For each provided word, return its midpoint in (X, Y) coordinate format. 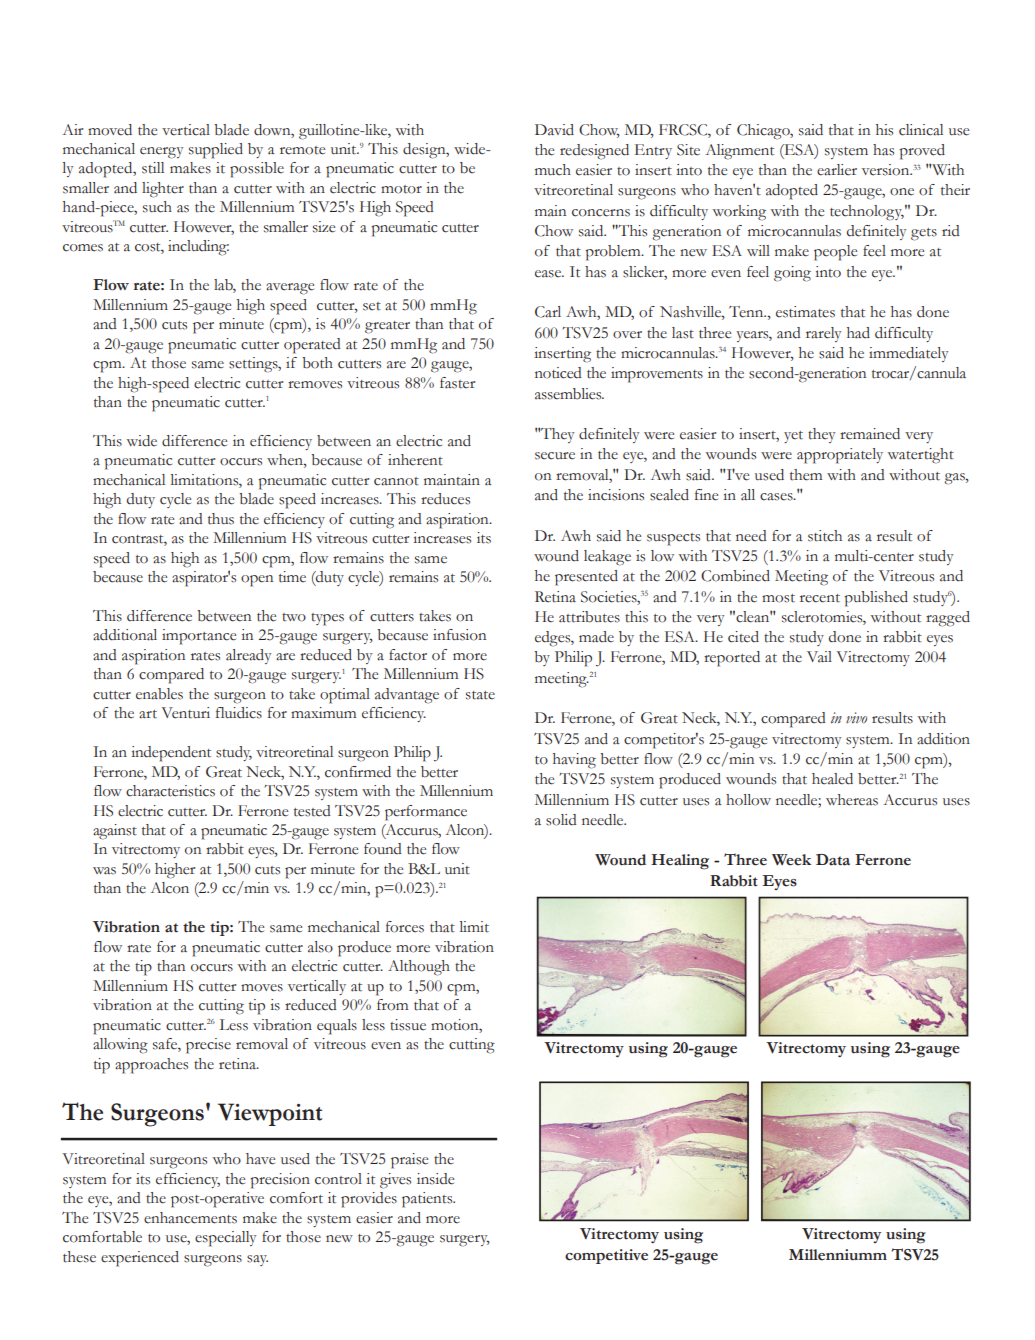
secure (555, 456)
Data (833, 860)
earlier (837, 170)
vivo (856, 718)
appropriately (840, 456)
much (553, 170)
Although (419, 968)
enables (159, 694)
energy (161, 153)
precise (208, 1046)
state (480, 695)
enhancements (190, 1218)
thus (221, 519)
